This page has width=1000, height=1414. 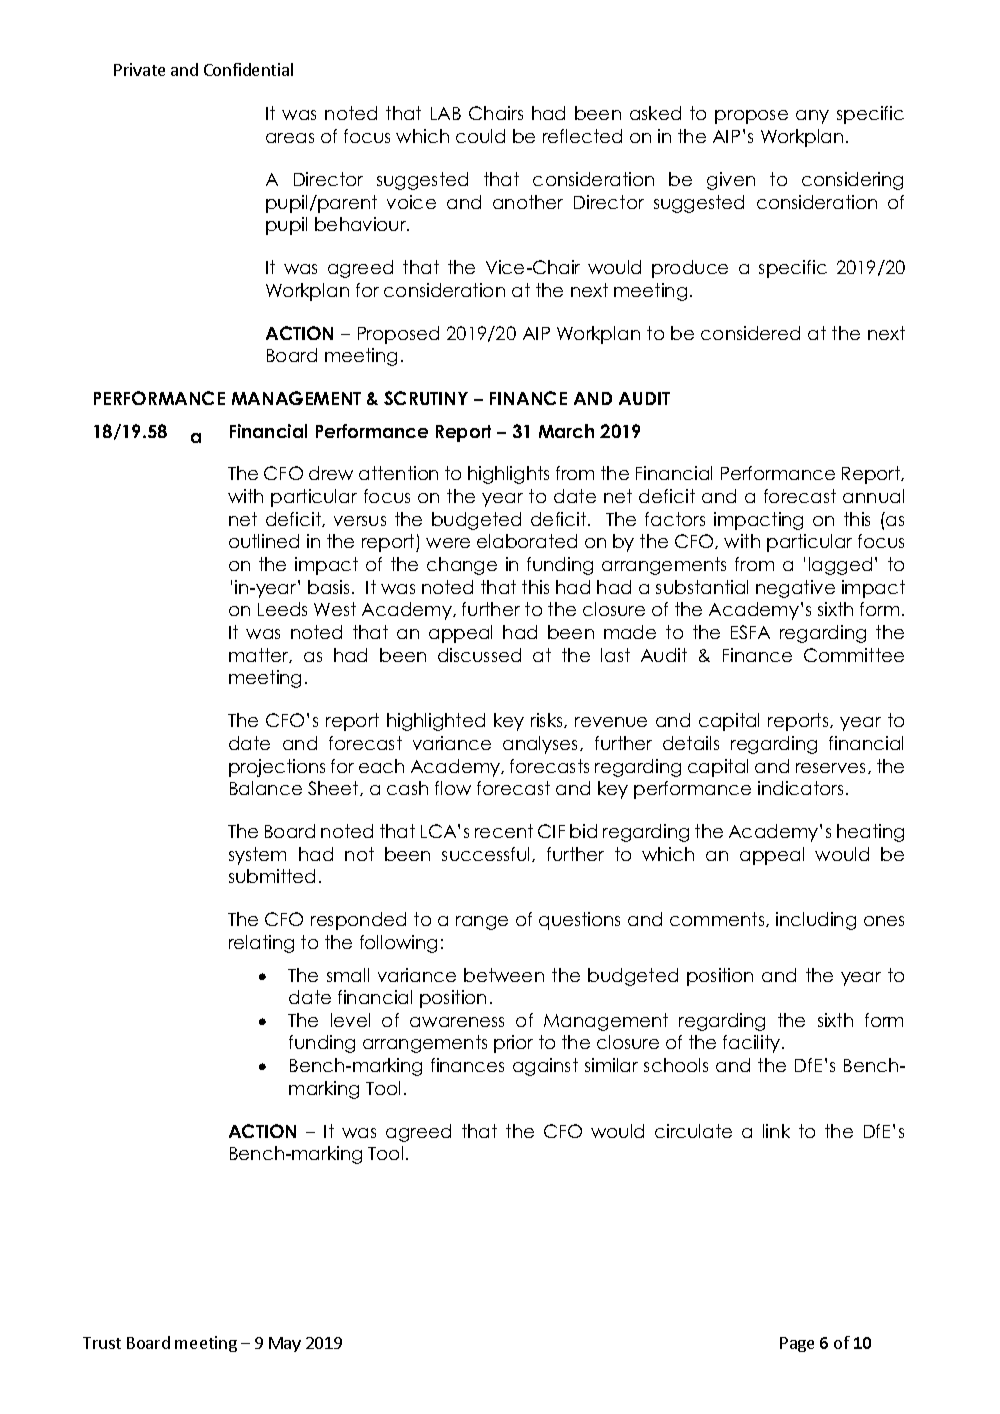 What do you see at coordinates (480, 136) in the page?
I see `could` at bounding box center [480, 136].
